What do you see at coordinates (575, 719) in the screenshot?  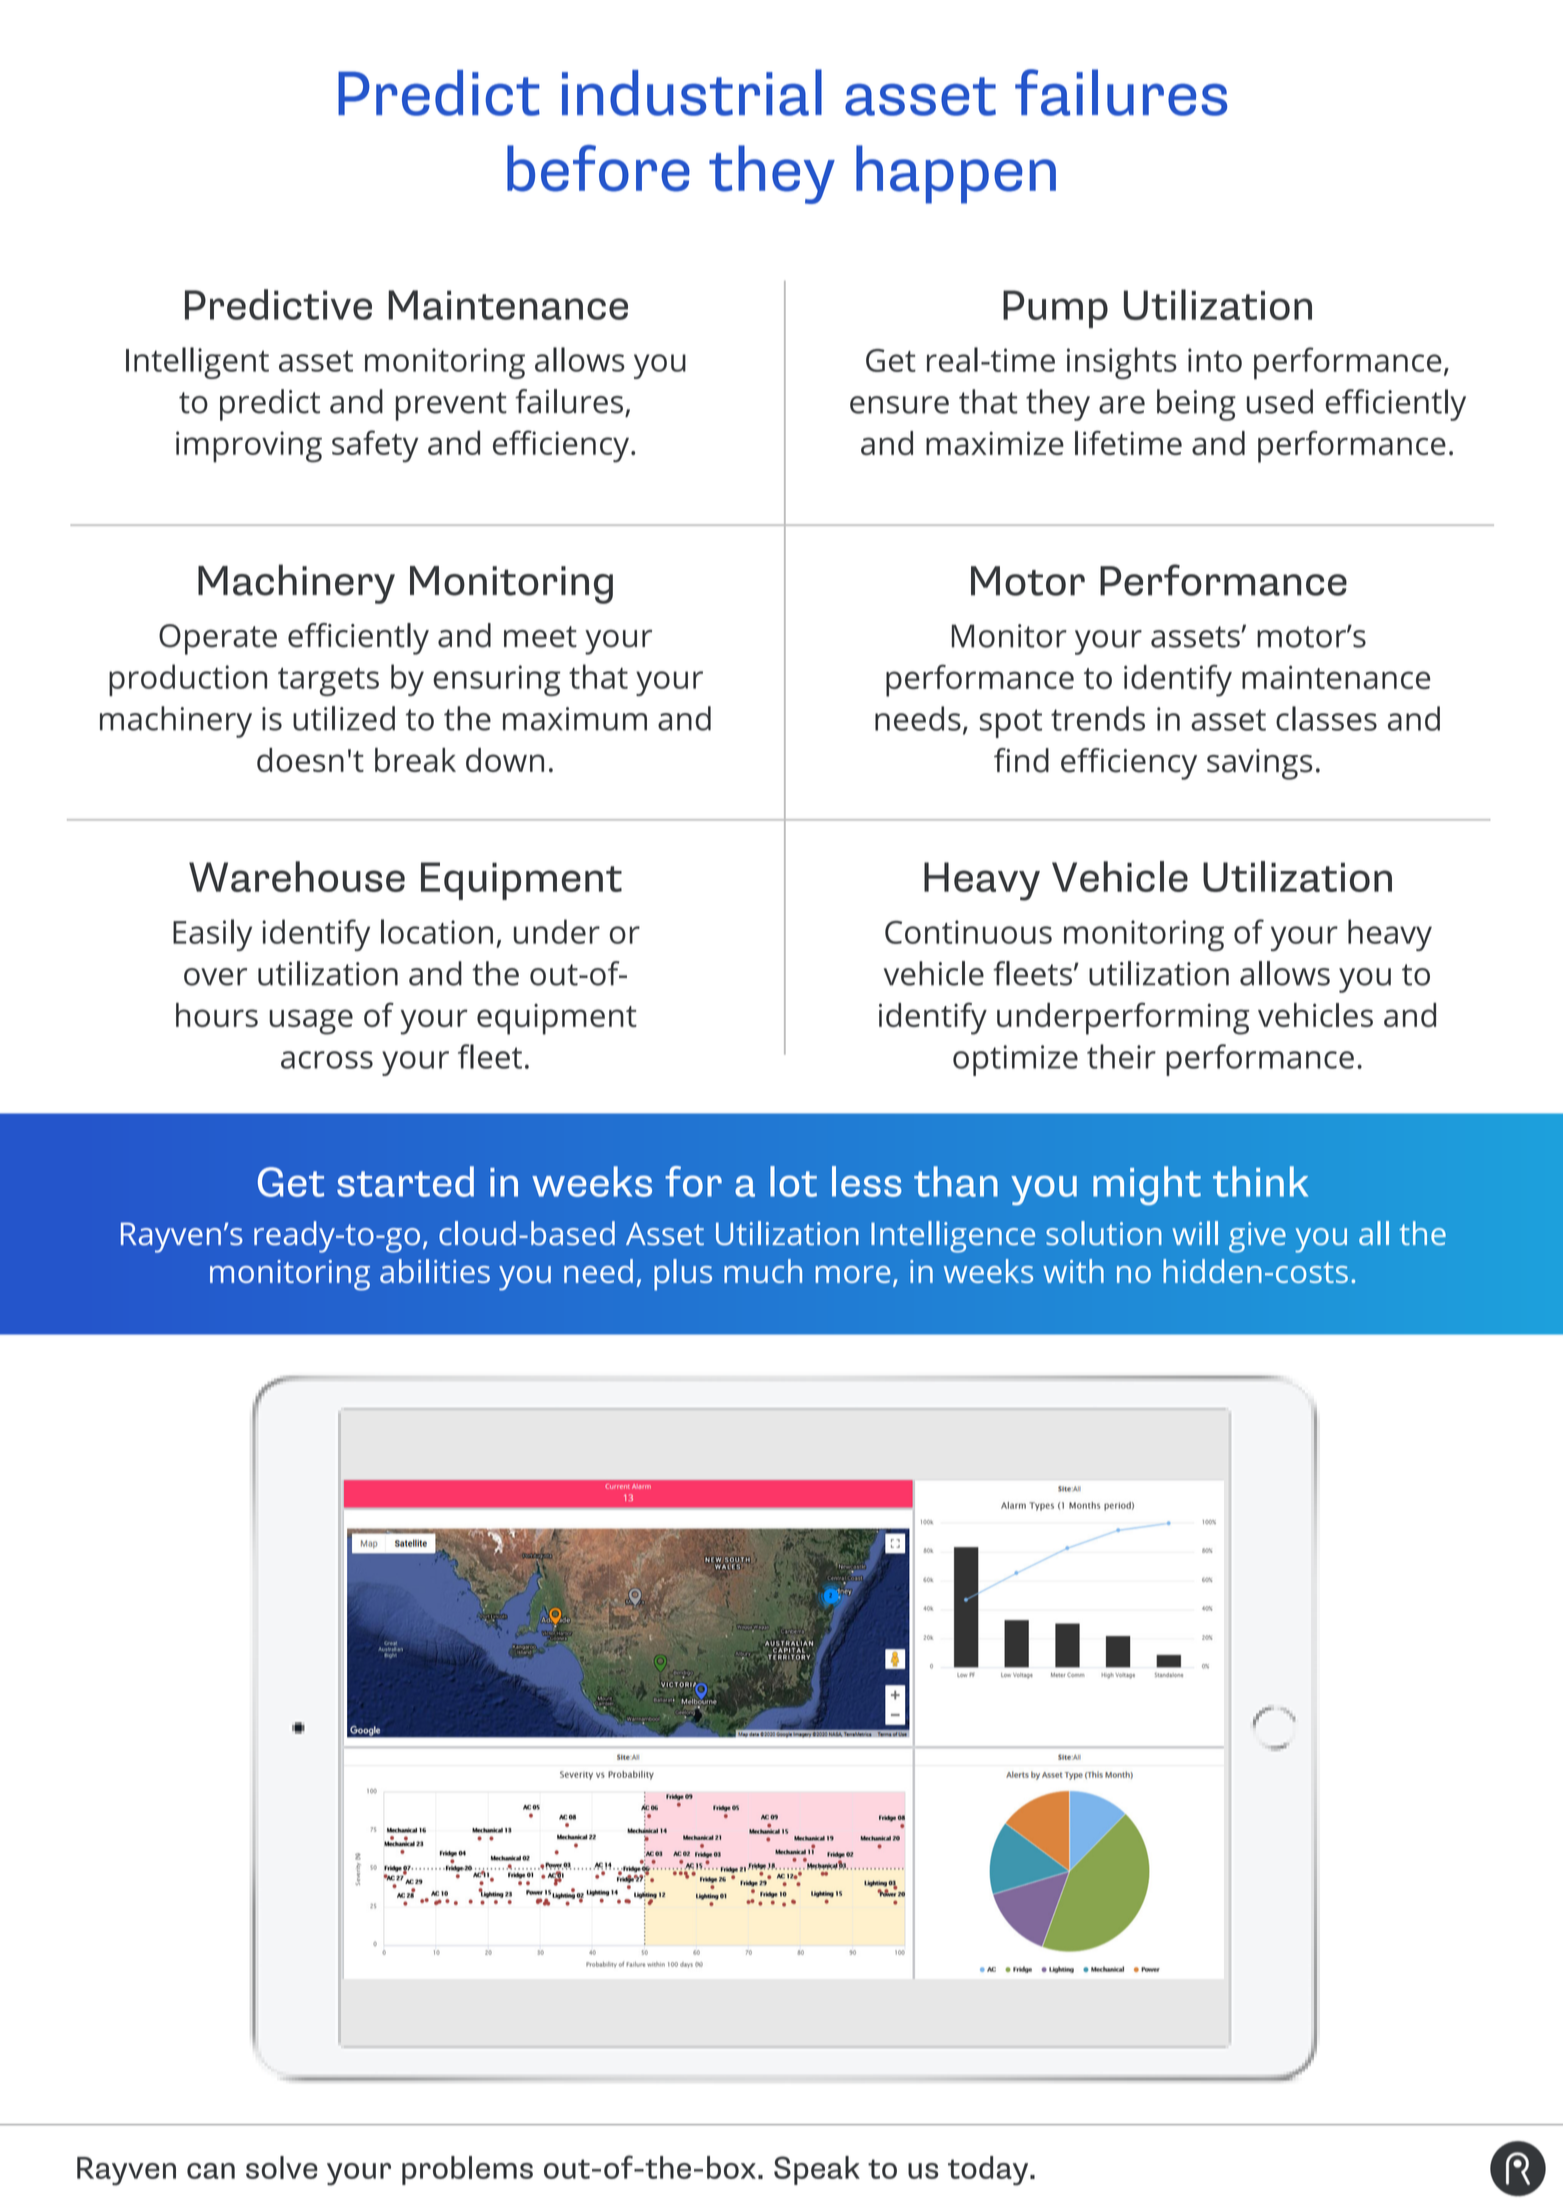 I see `maximum` at bounding box center [575, 719].
